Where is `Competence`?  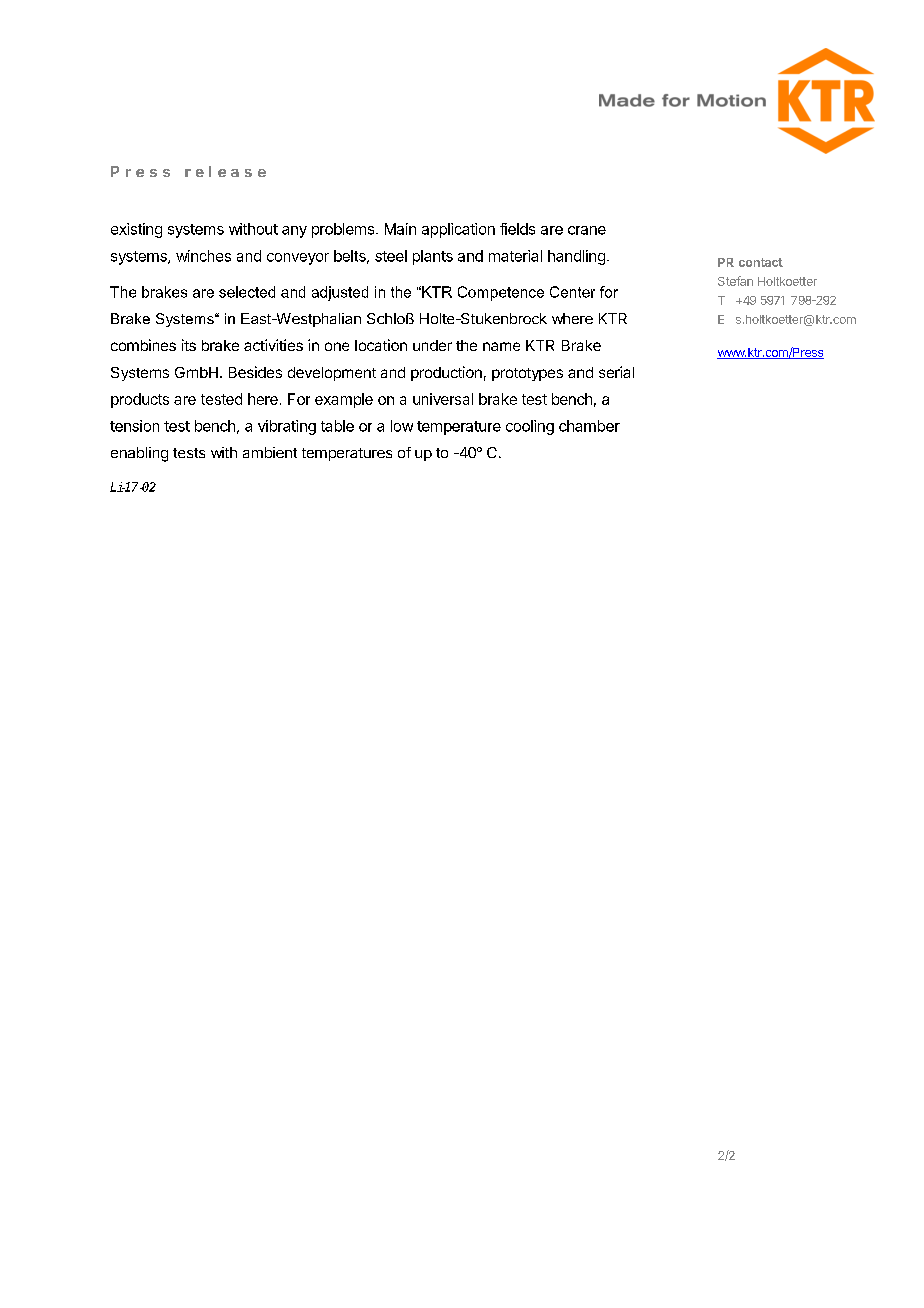
Competence is located at coordinates (501, 293).
